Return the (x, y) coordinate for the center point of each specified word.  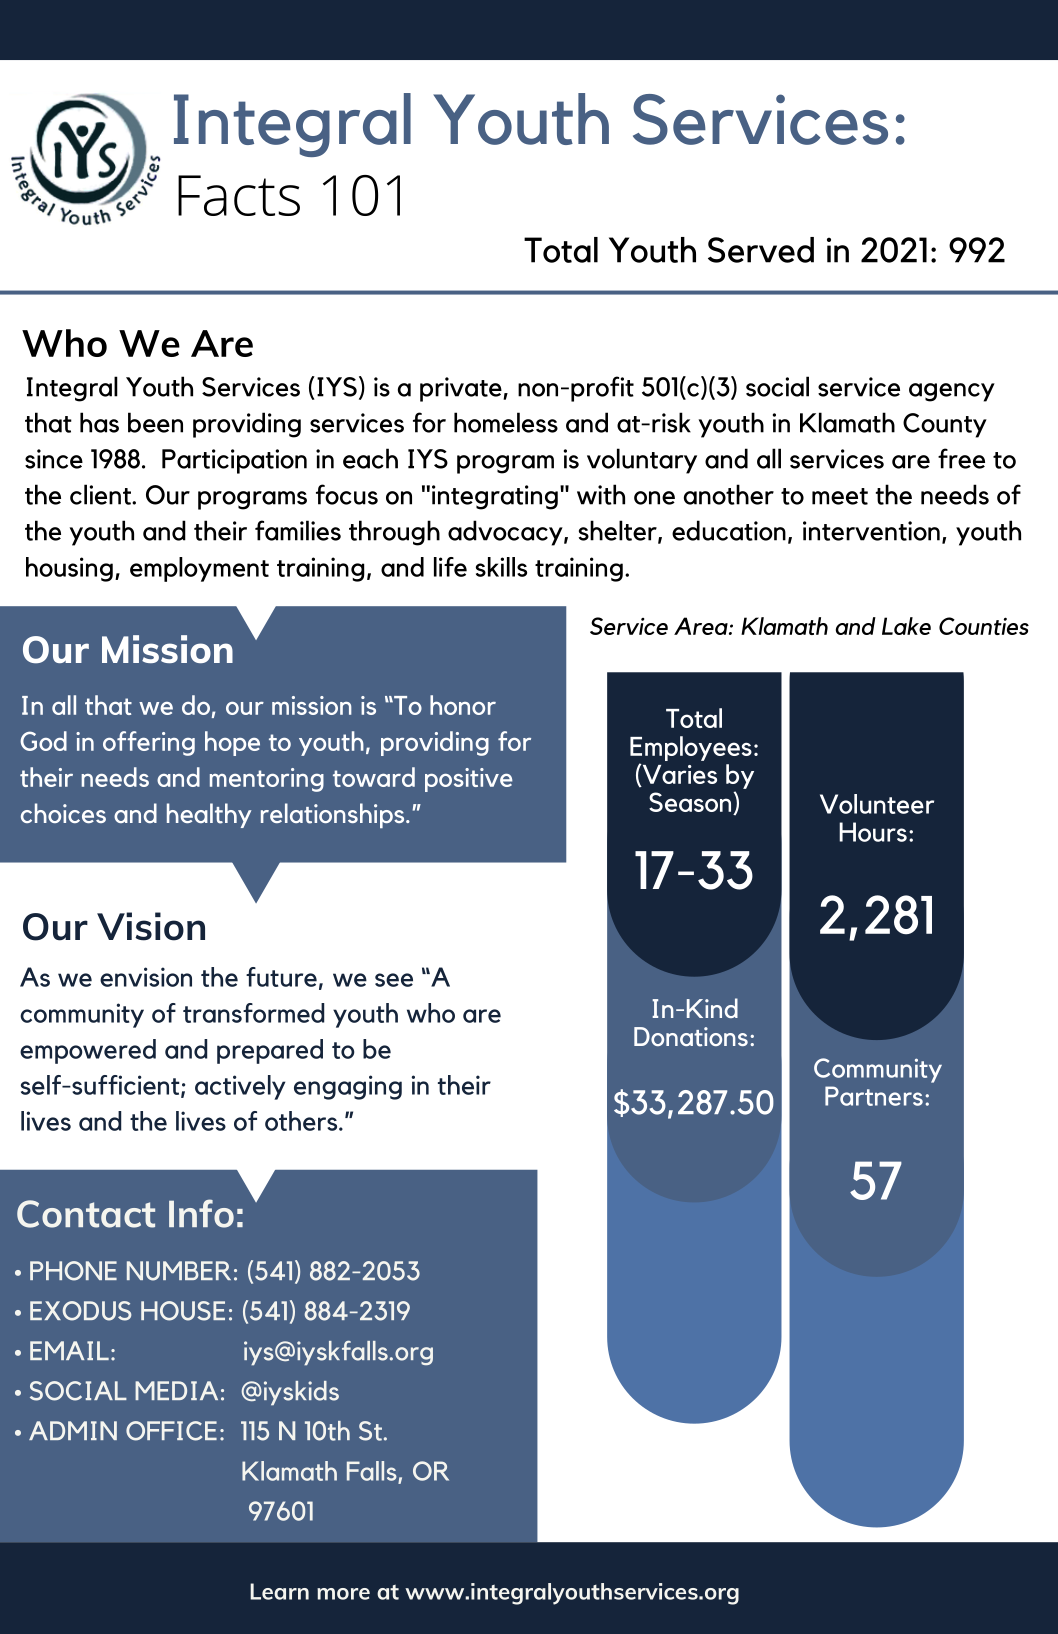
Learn (279, 1591)
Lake (906, 626)
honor (463, 705)
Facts (239, 195)
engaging (348, 1087)
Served (761, 250)
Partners (874, 1096)
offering (149, 743)
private (462, 389)
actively (240, 1087)
